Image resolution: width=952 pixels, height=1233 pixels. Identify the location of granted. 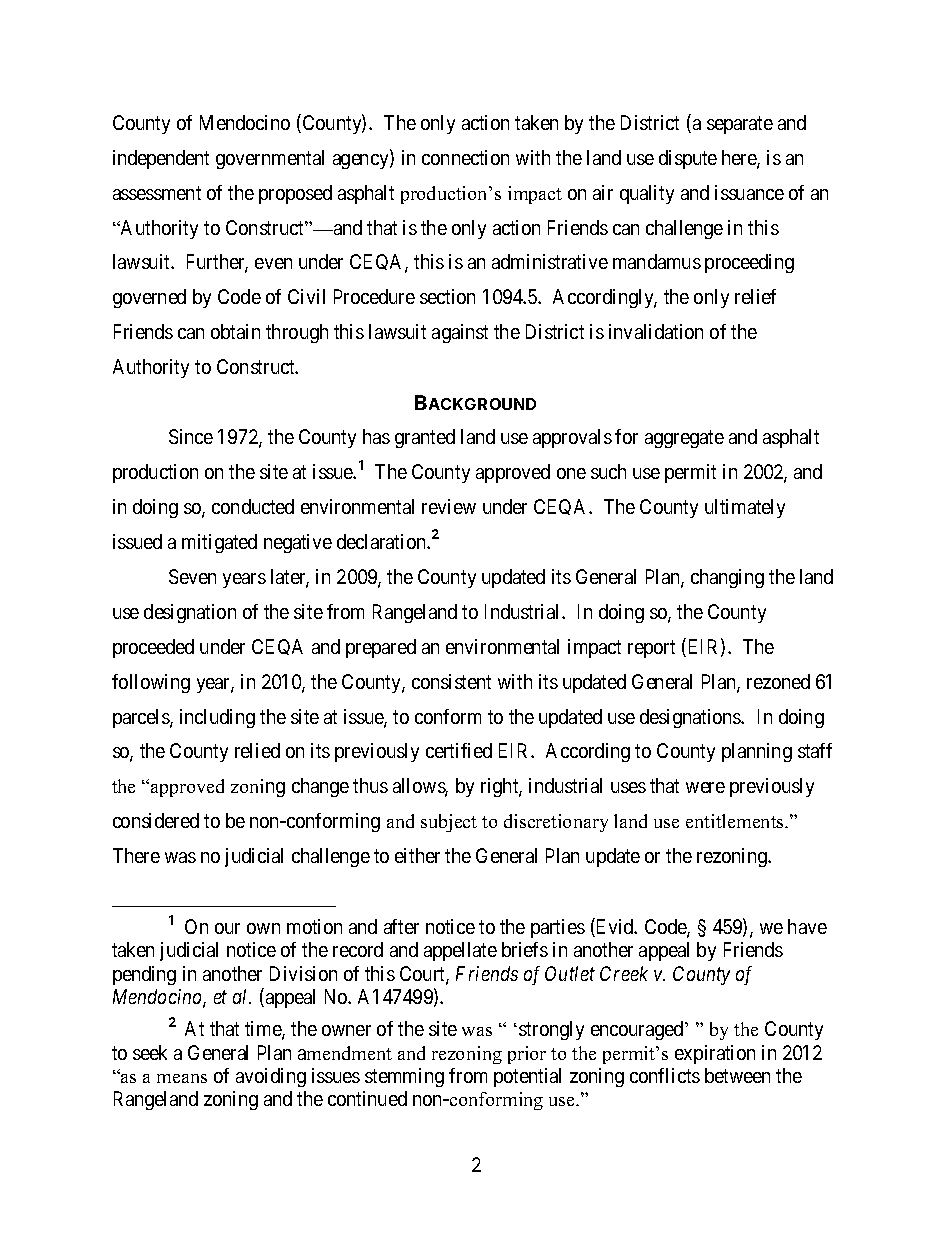
(425, 438).
